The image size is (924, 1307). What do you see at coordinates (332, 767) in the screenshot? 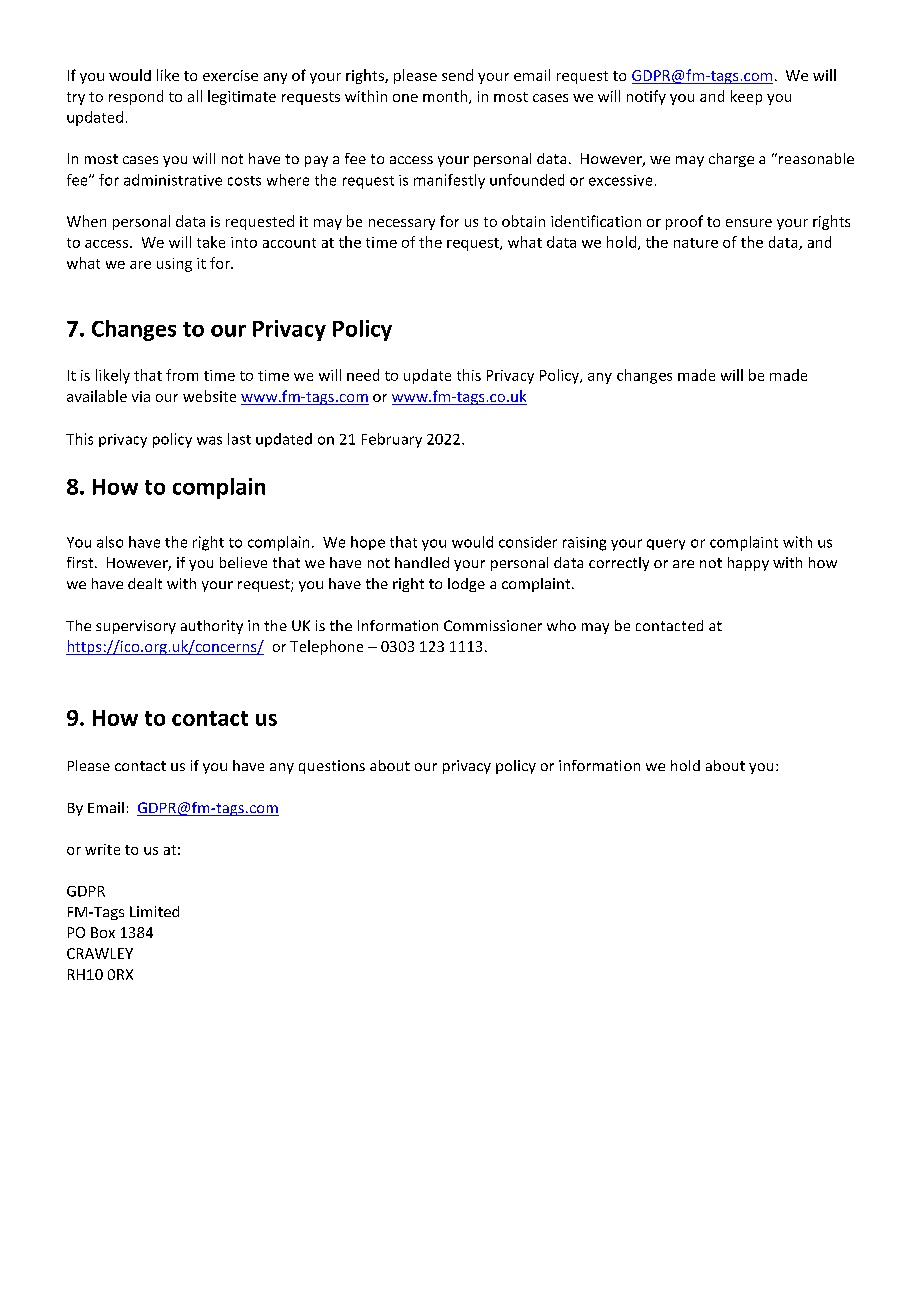
I see `questions` at bounding box center [332, 767].
